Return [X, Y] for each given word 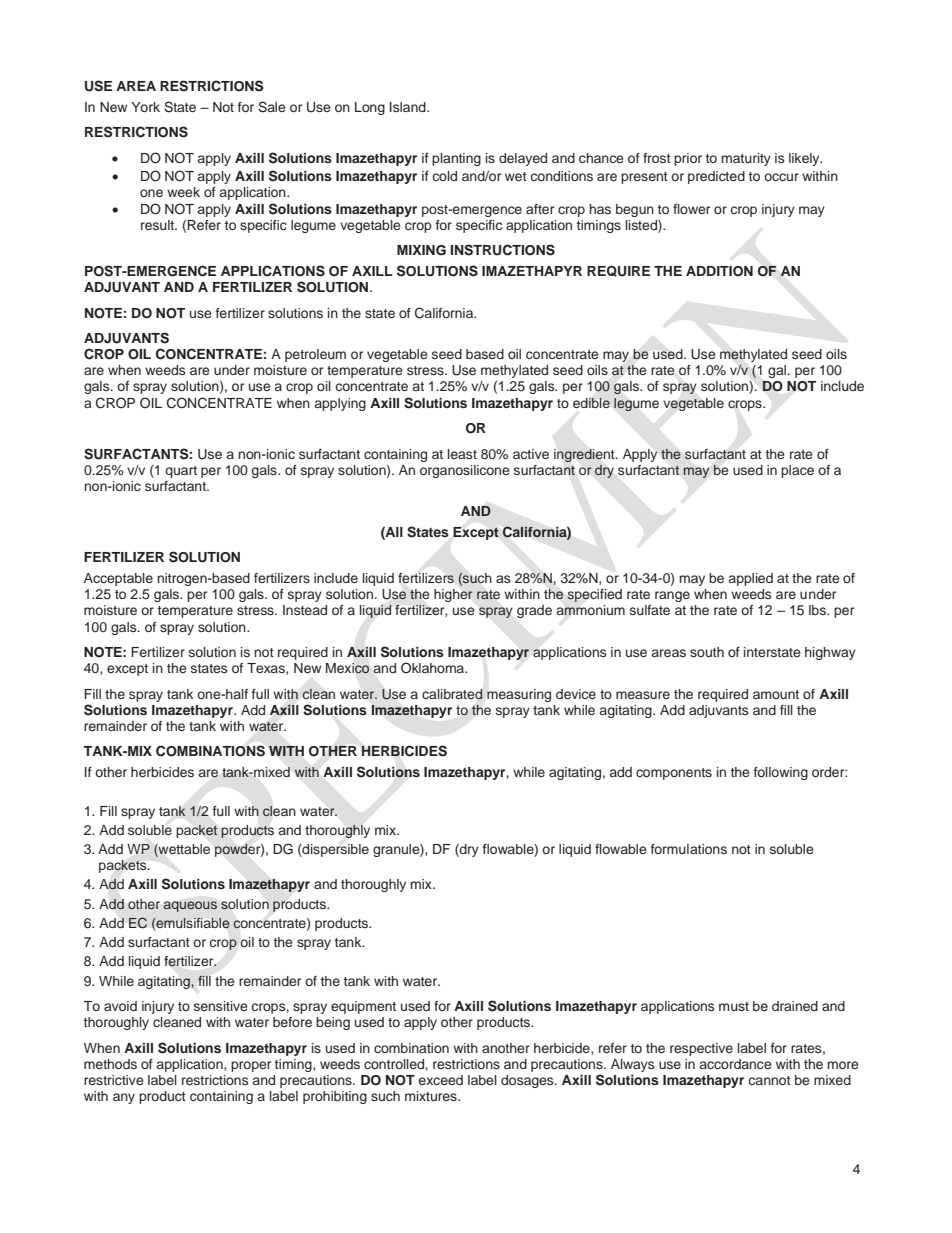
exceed [441, 1080]
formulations [689, 849]
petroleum [315, 355]
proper [251, 1066]
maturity [746, 159]
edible [591, 403]
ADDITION [719, 271]
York [145, 107]
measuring [519, 695]
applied [750, 579]
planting [456, 159]
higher [453, 595]
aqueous [190, 906]
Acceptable [118, 579]
